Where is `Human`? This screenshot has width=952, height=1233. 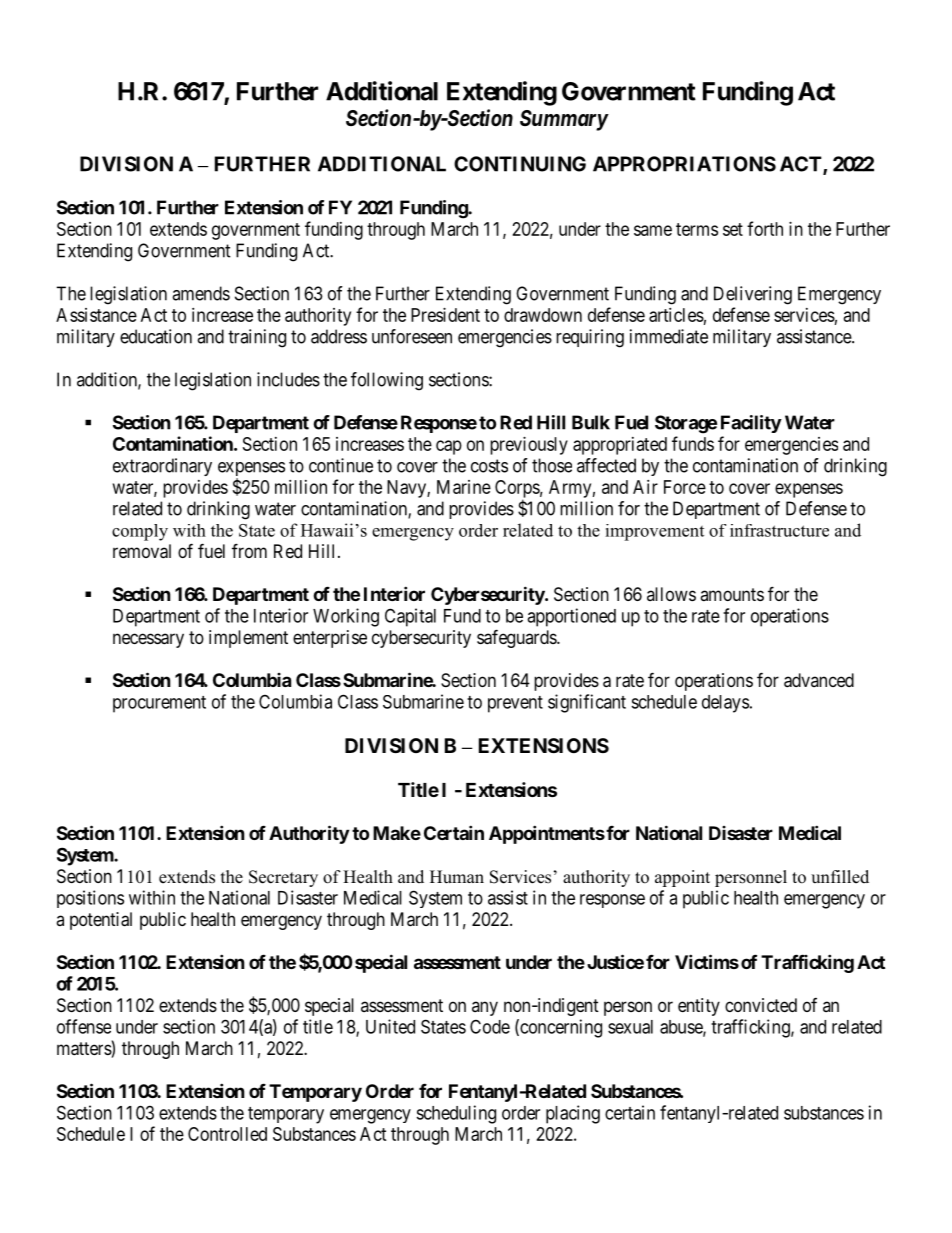
Human is located at coordinates (457, 877).
